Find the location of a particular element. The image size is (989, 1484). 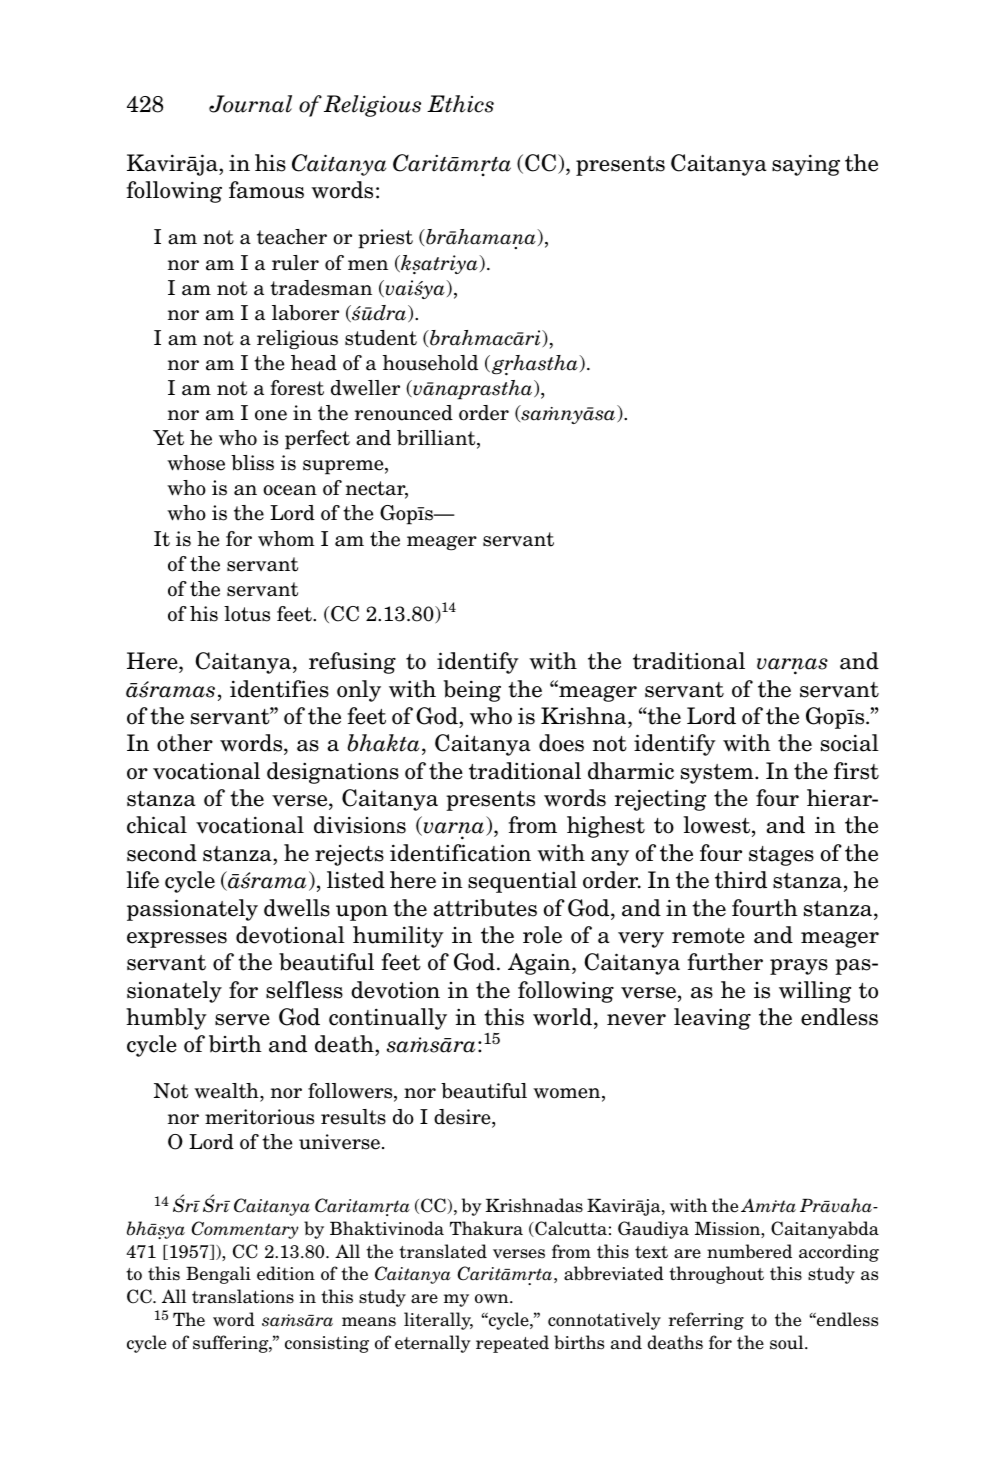

saying is located at coordinates (806, 165).
